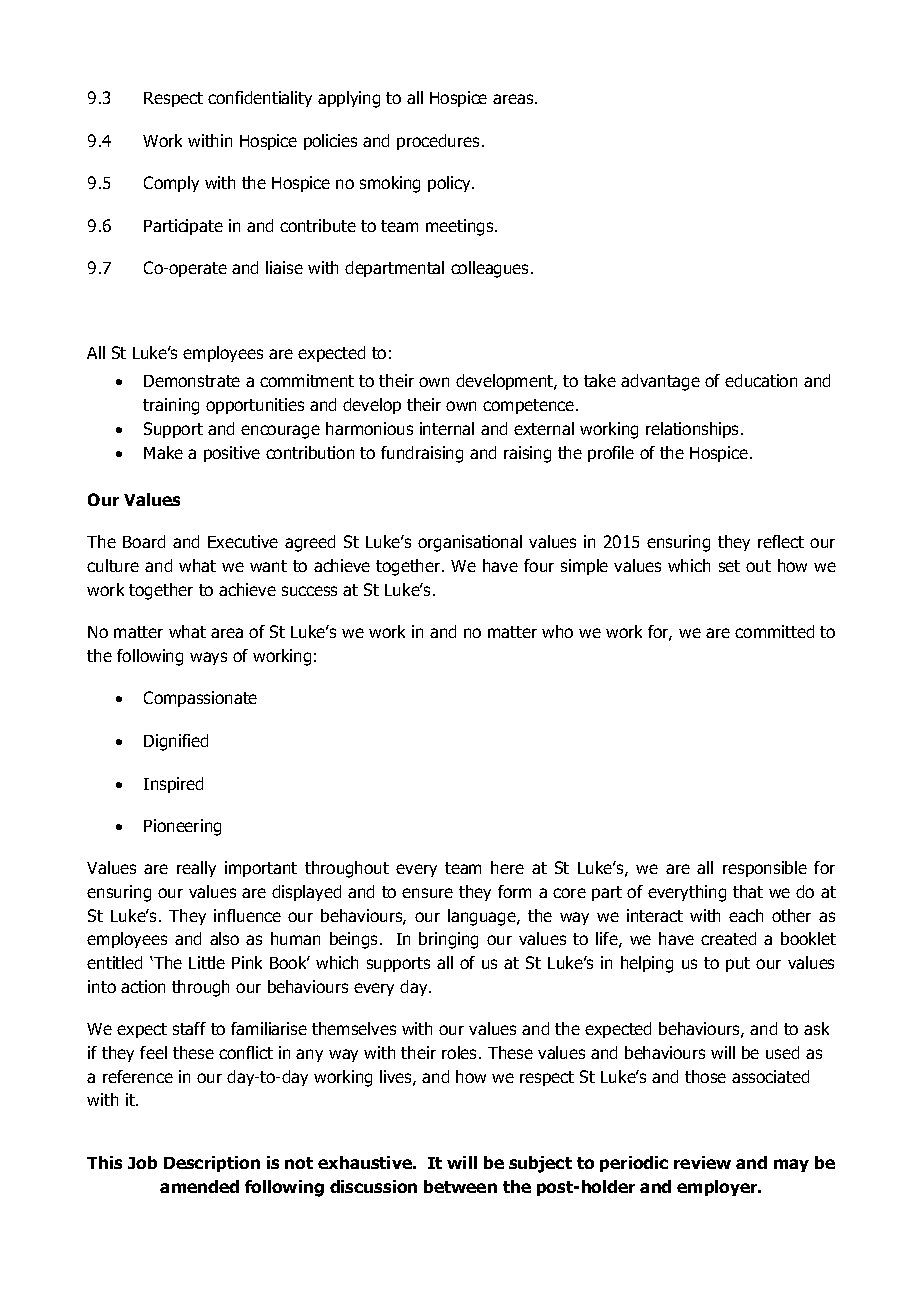 The image size is (924, 1308). Describe the element at coordinates (470, 543) in the image. I see `organisational` at that location.
